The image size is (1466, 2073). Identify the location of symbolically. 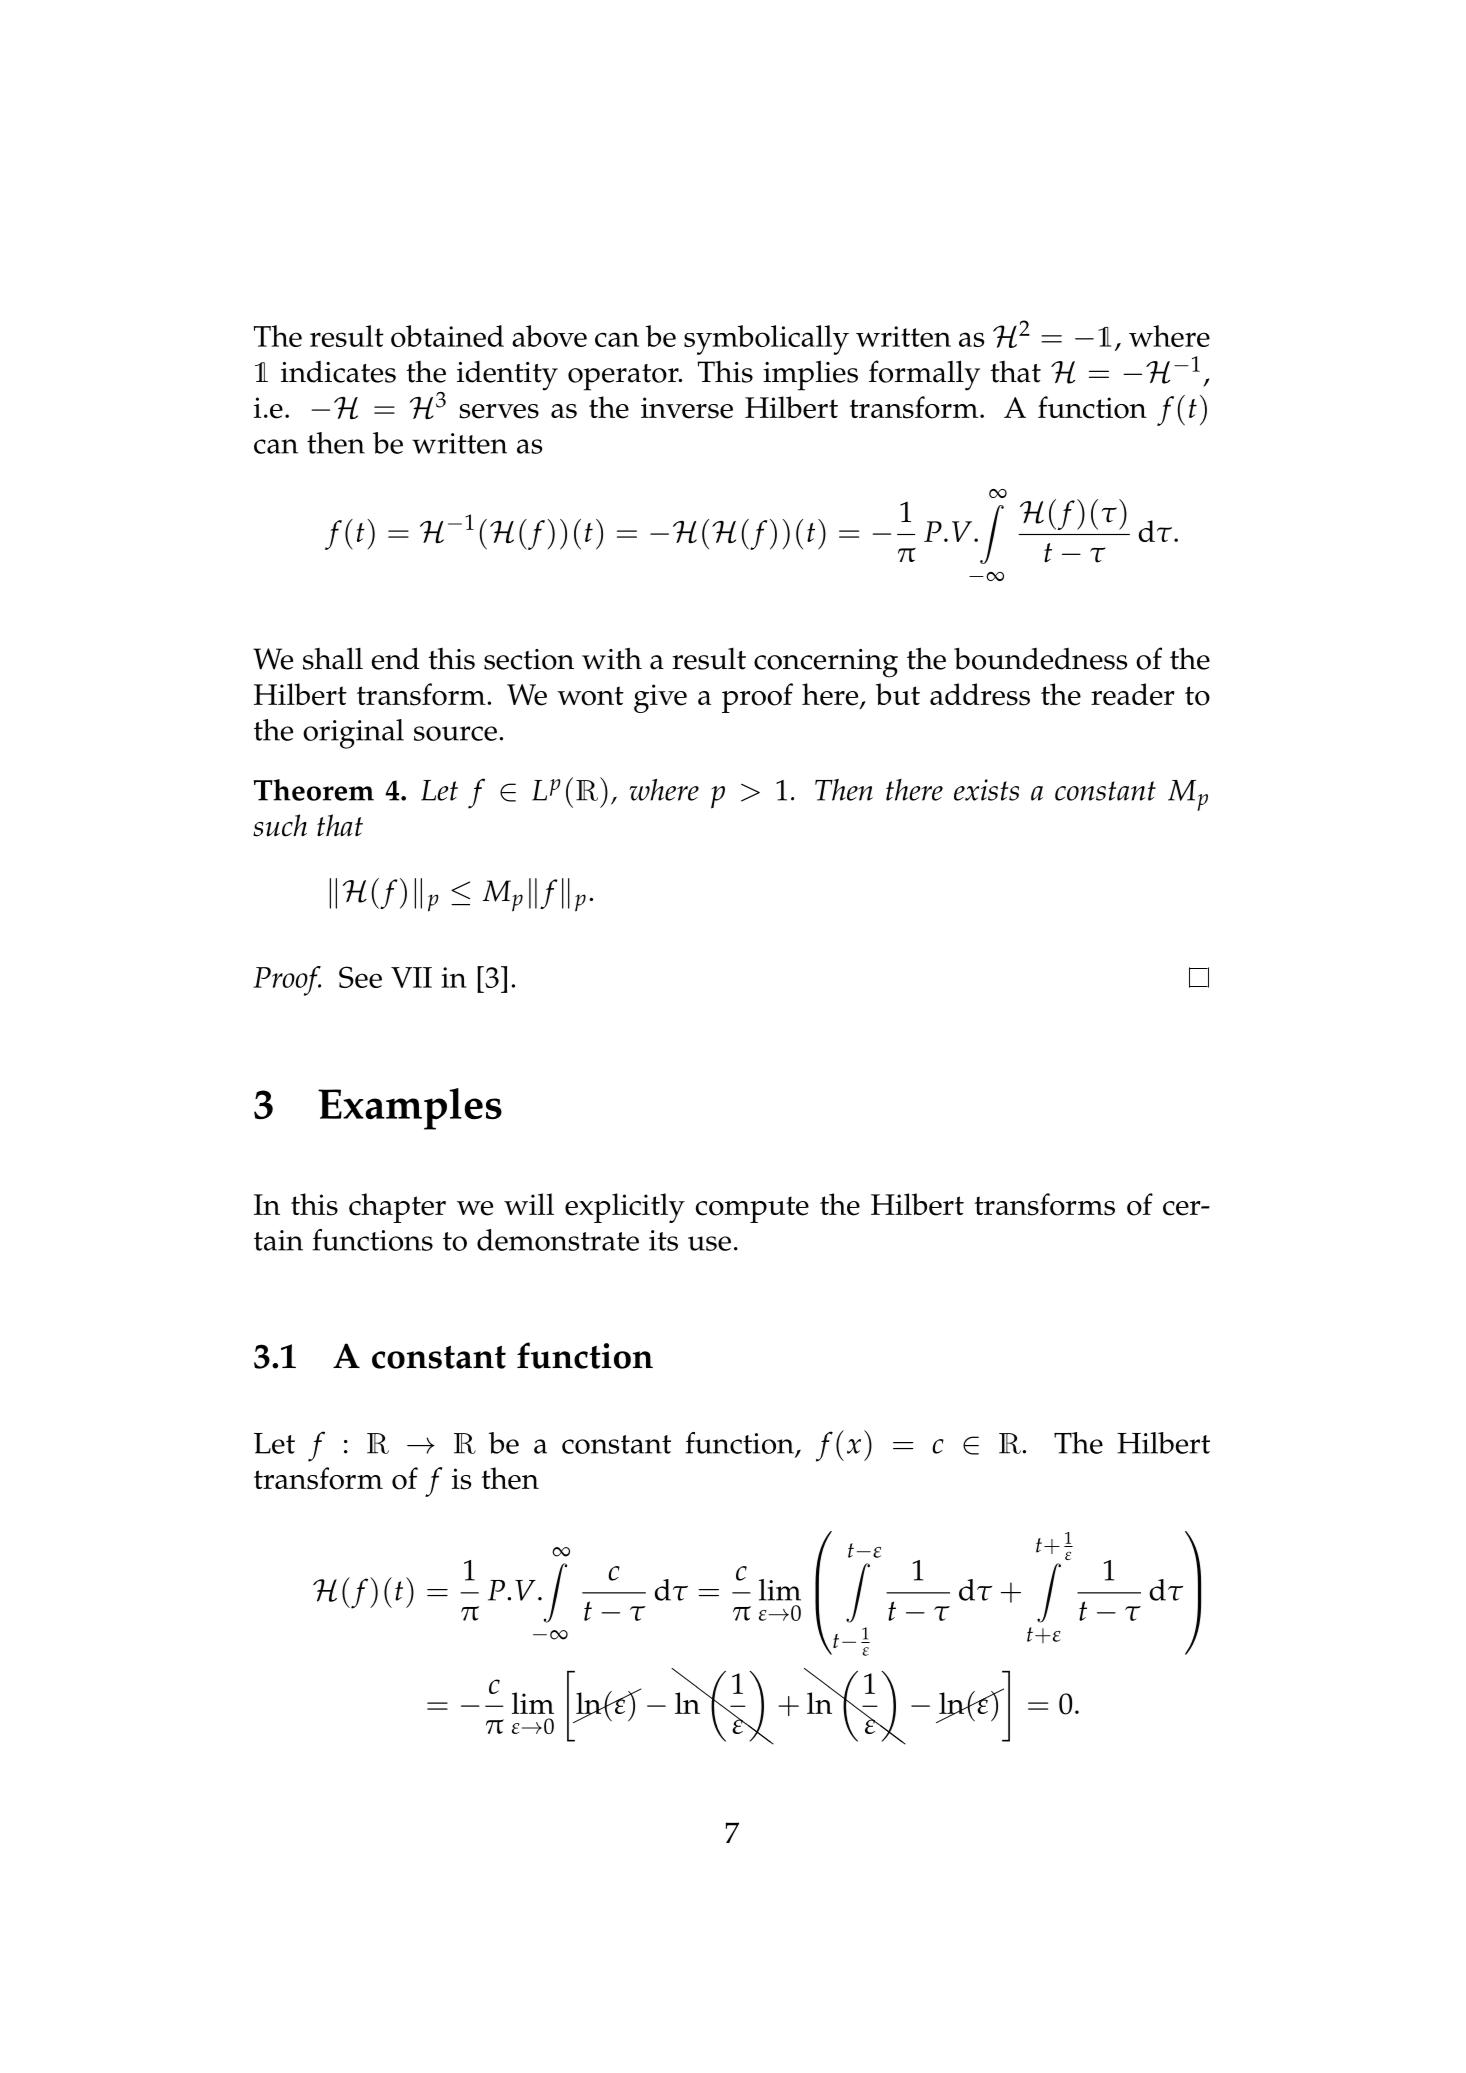
(766, 340).
